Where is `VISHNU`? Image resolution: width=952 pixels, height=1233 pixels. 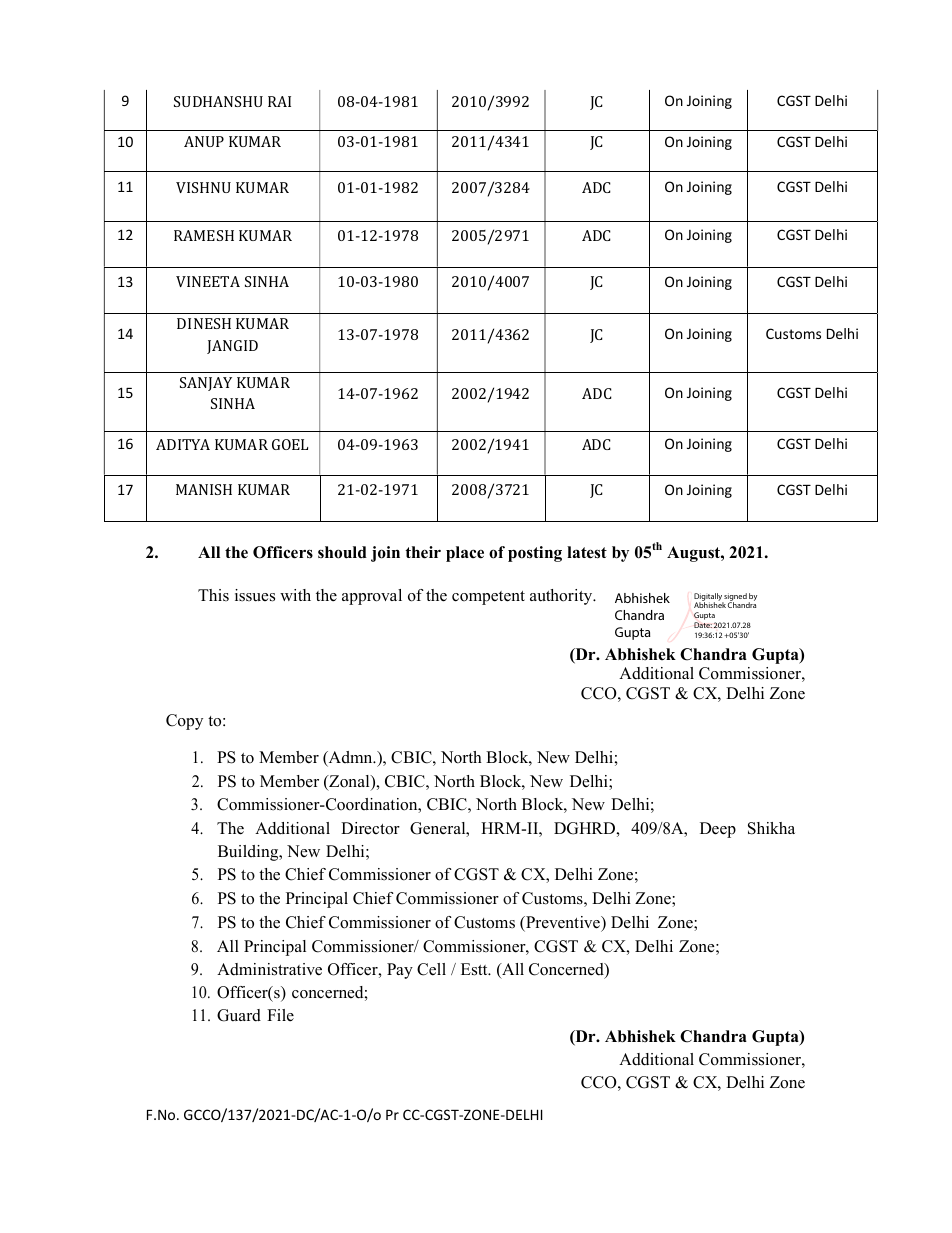 VISHNU is located at coordinates (203, 187).
